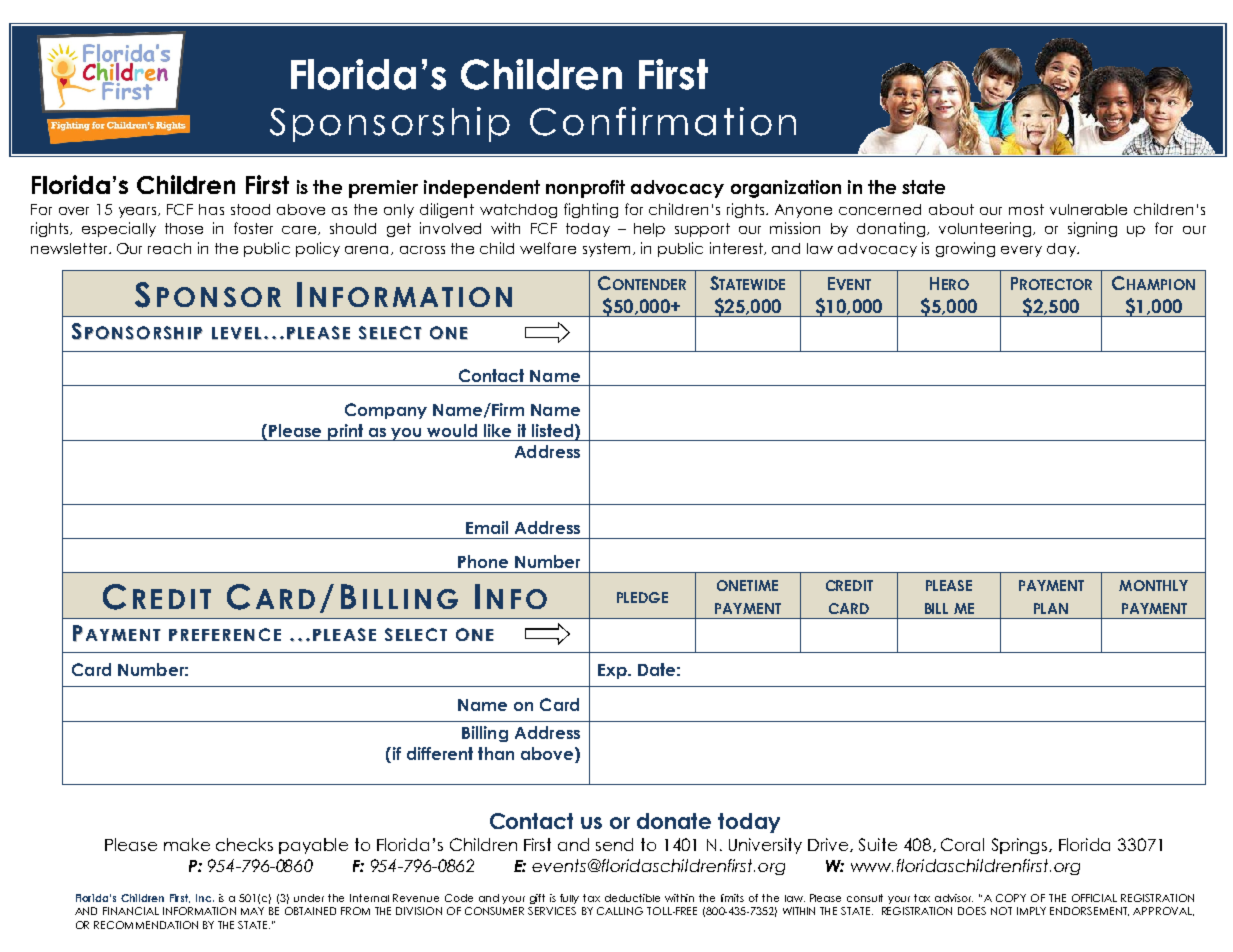  Describe the element at coordinates (497, 430) in the document. I see `like` at that location.
